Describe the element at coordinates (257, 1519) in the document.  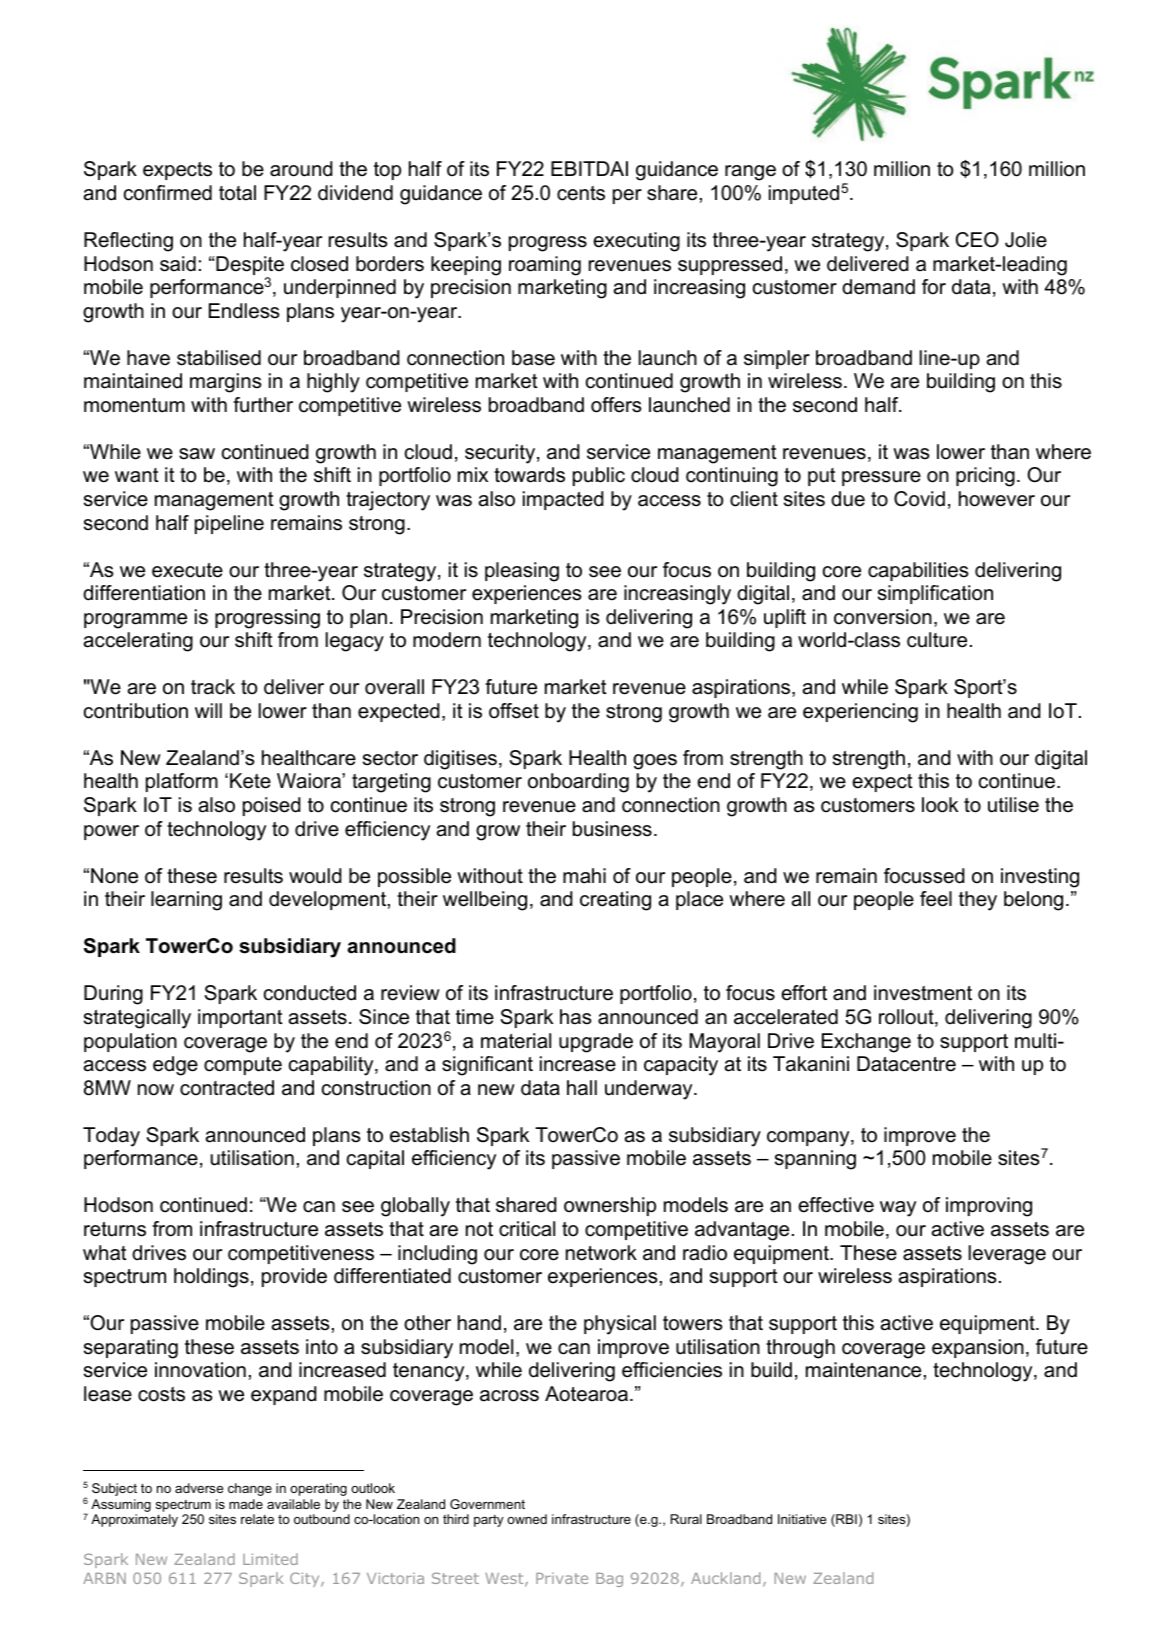
I see `relate` at that location.
